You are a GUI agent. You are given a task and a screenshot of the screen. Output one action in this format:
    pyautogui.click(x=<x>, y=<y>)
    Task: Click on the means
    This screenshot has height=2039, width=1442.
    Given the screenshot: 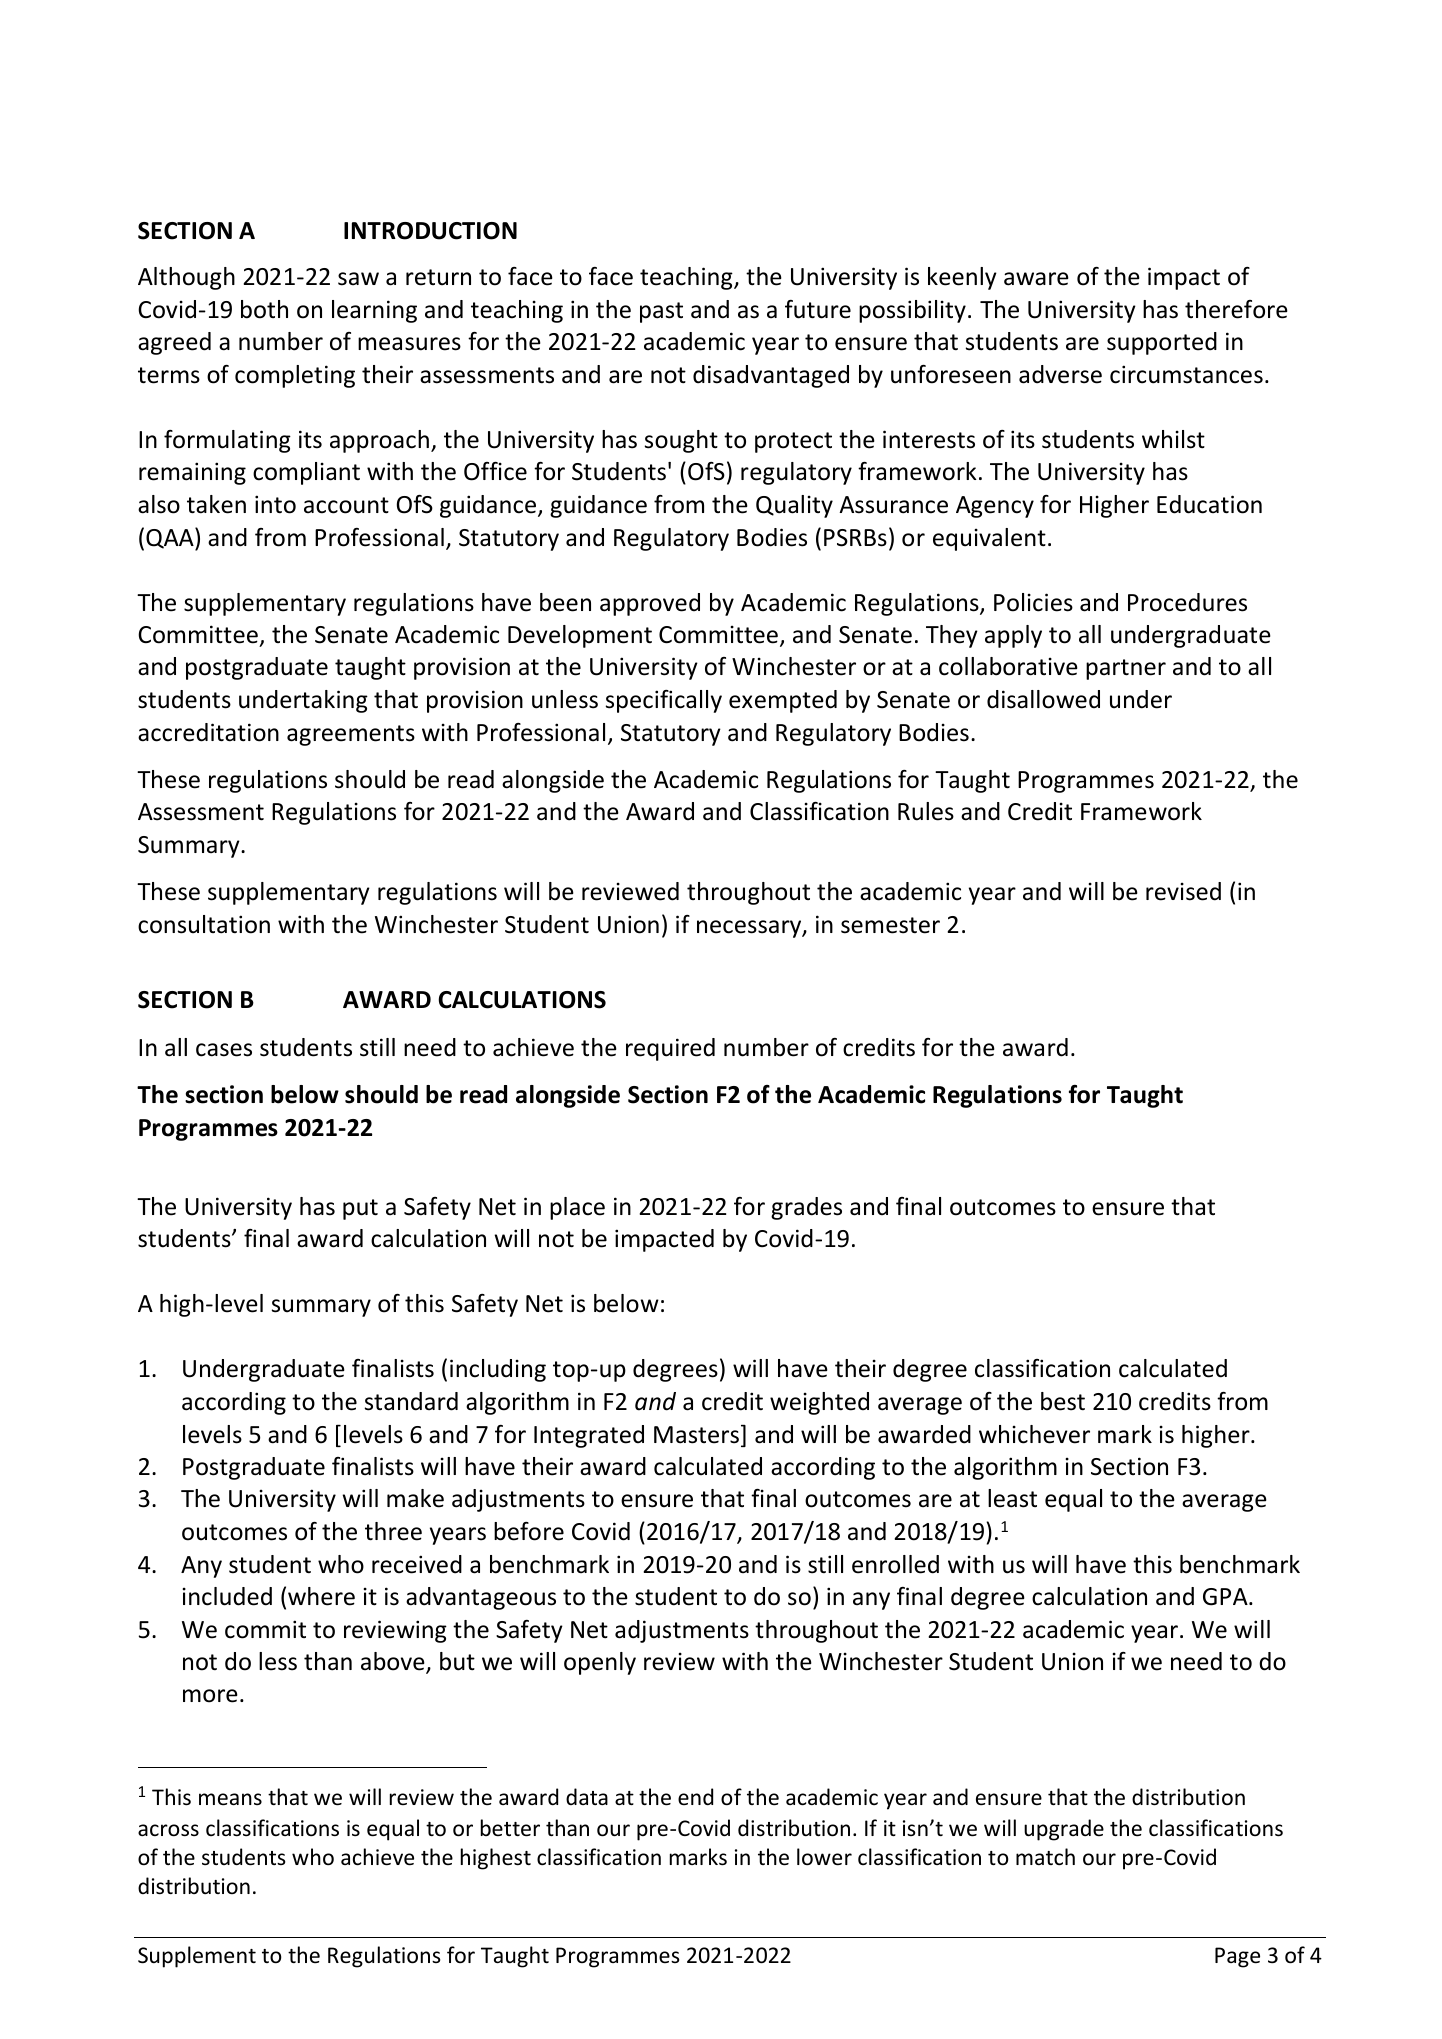 What is the action you would take?
    pyautogui.click(x=230, y=1799)
